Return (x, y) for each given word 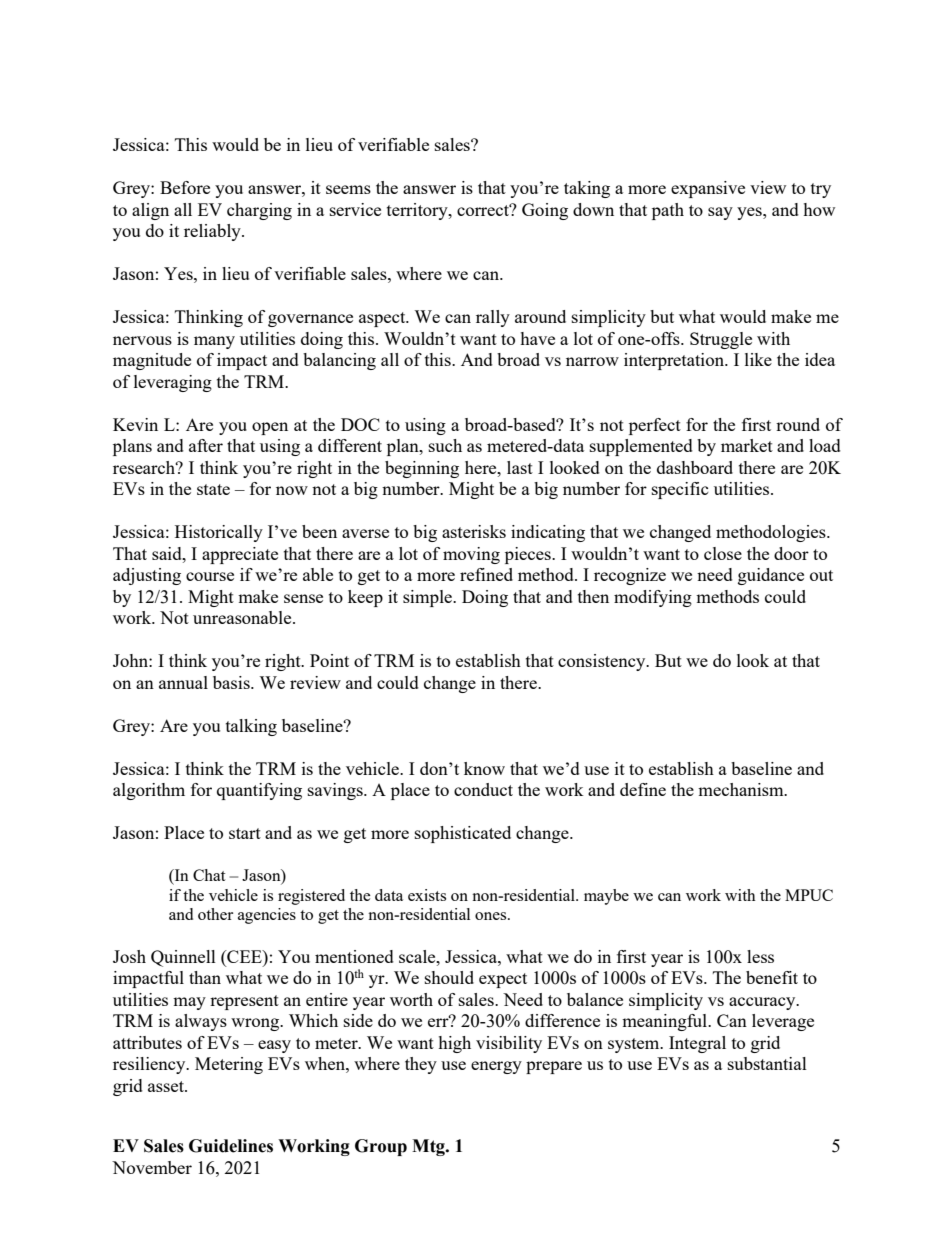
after (206, 445)
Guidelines (231, 1146)
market (747, 445)
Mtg (429, 1147)
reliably (213, 232)
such (445, 445)
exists (427, 895)
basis (232, 682)
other (215, 914)
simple (428, 598)
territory (418, 211)
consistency (603, 662)
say (720, 213)
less (760, 956)
